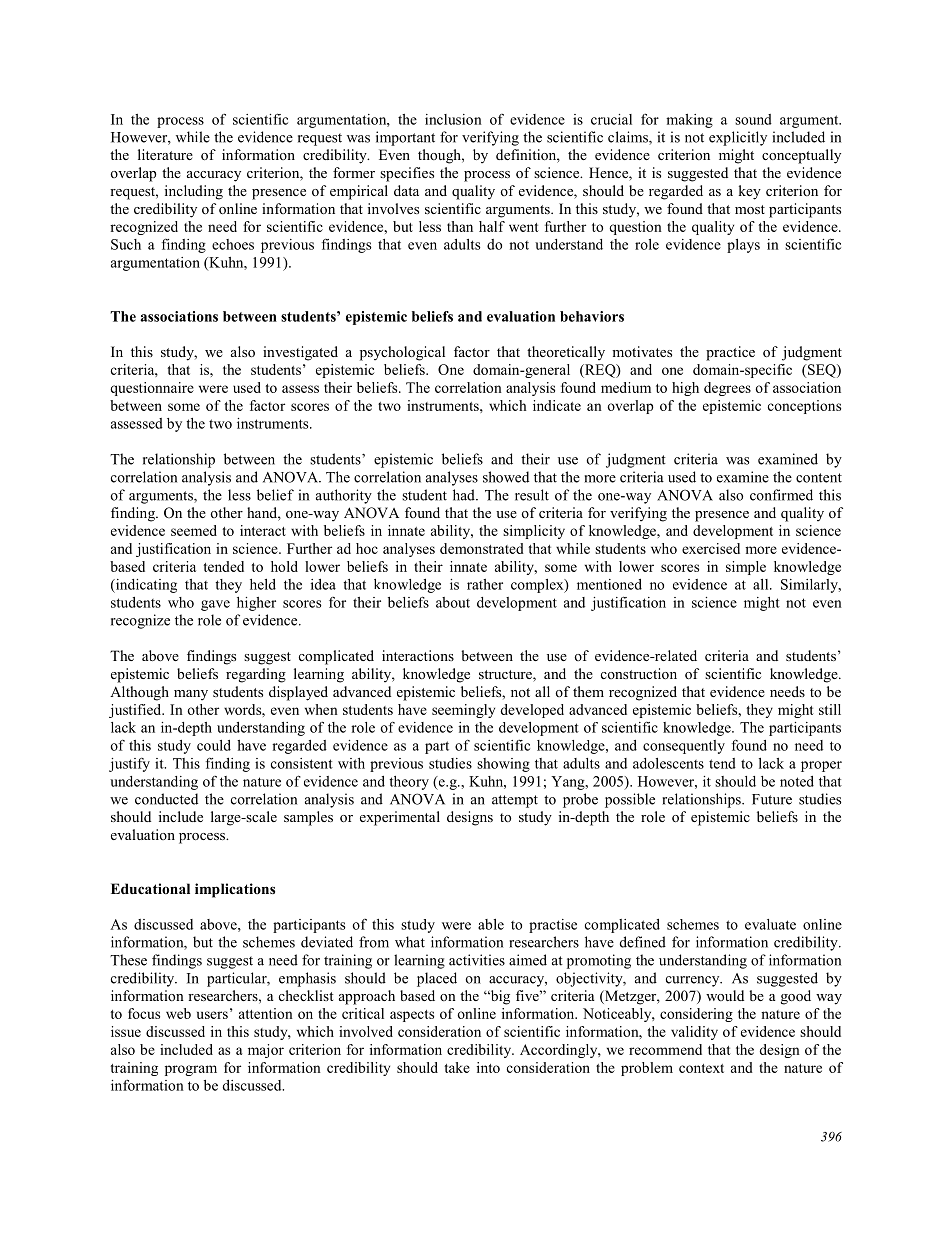  I want to click on practice, so click(730, 353).
